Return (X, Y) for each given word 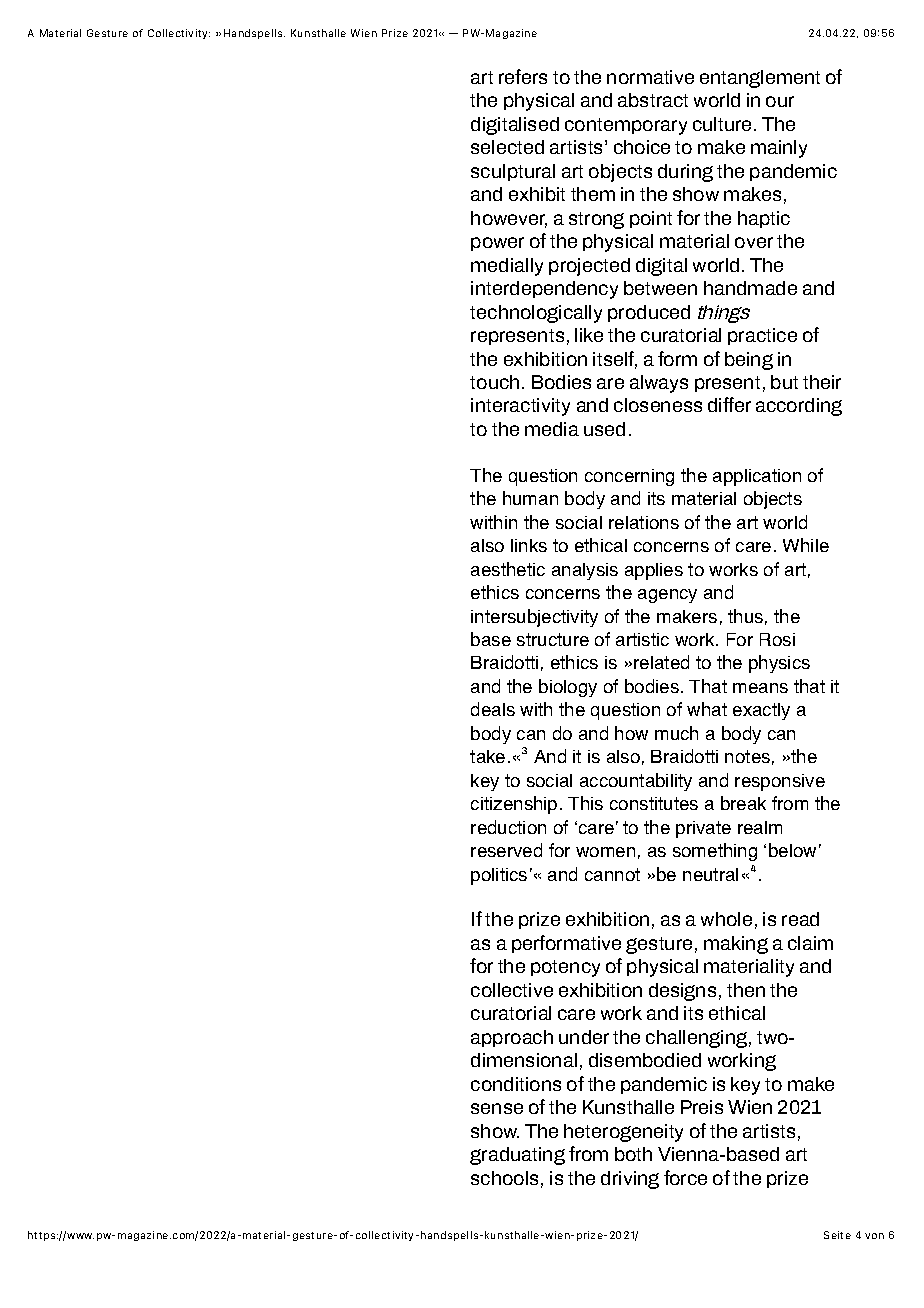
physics (779, 664)
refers (523, 76)
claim (810, 943)
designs (682, 992)
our (780, 101)
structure (553, 639)
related (661, 662)
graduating (517, 1156)
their (822, 382)
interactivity (520, 407)
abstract (653, 100)
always (659, 384)
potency (565, 968)
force (685, 1177)
